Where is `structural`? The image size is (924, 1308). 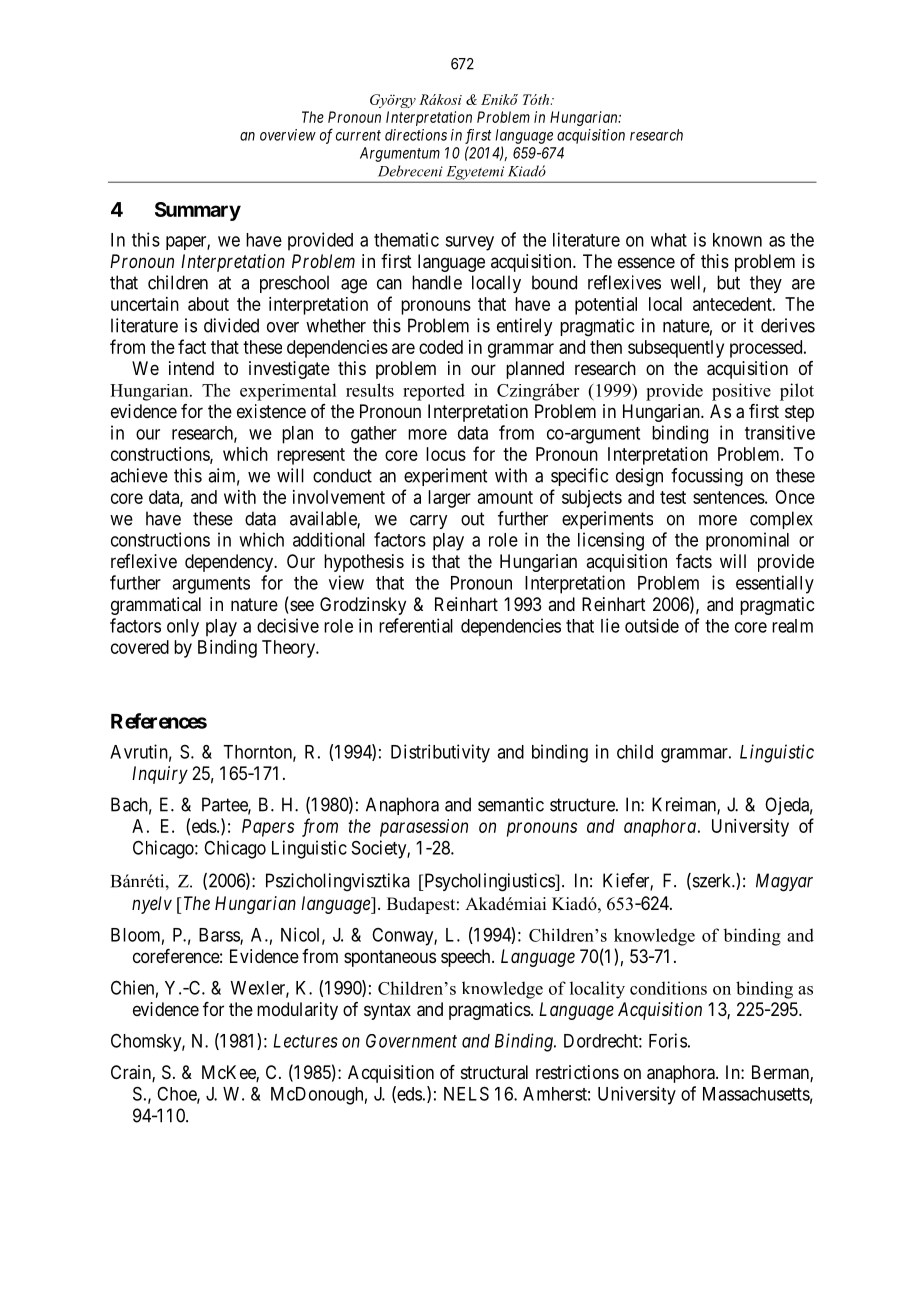 structural is located at coordinates (494, 1072).
